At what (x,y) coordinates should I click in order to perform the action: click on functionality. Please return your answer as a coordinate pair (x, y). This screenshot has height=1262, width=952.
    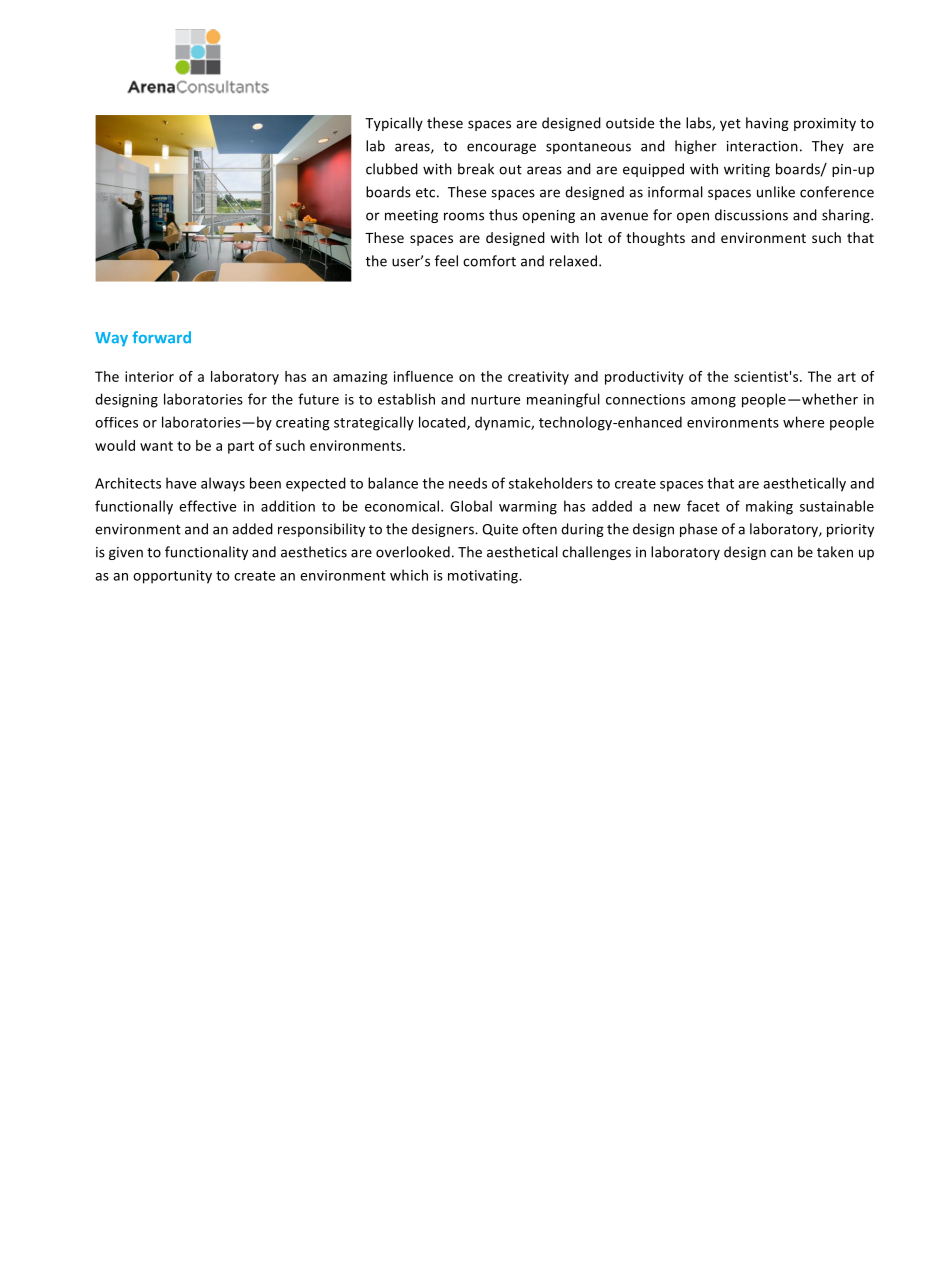
    Looking at the image, I should click on (206, 553).
